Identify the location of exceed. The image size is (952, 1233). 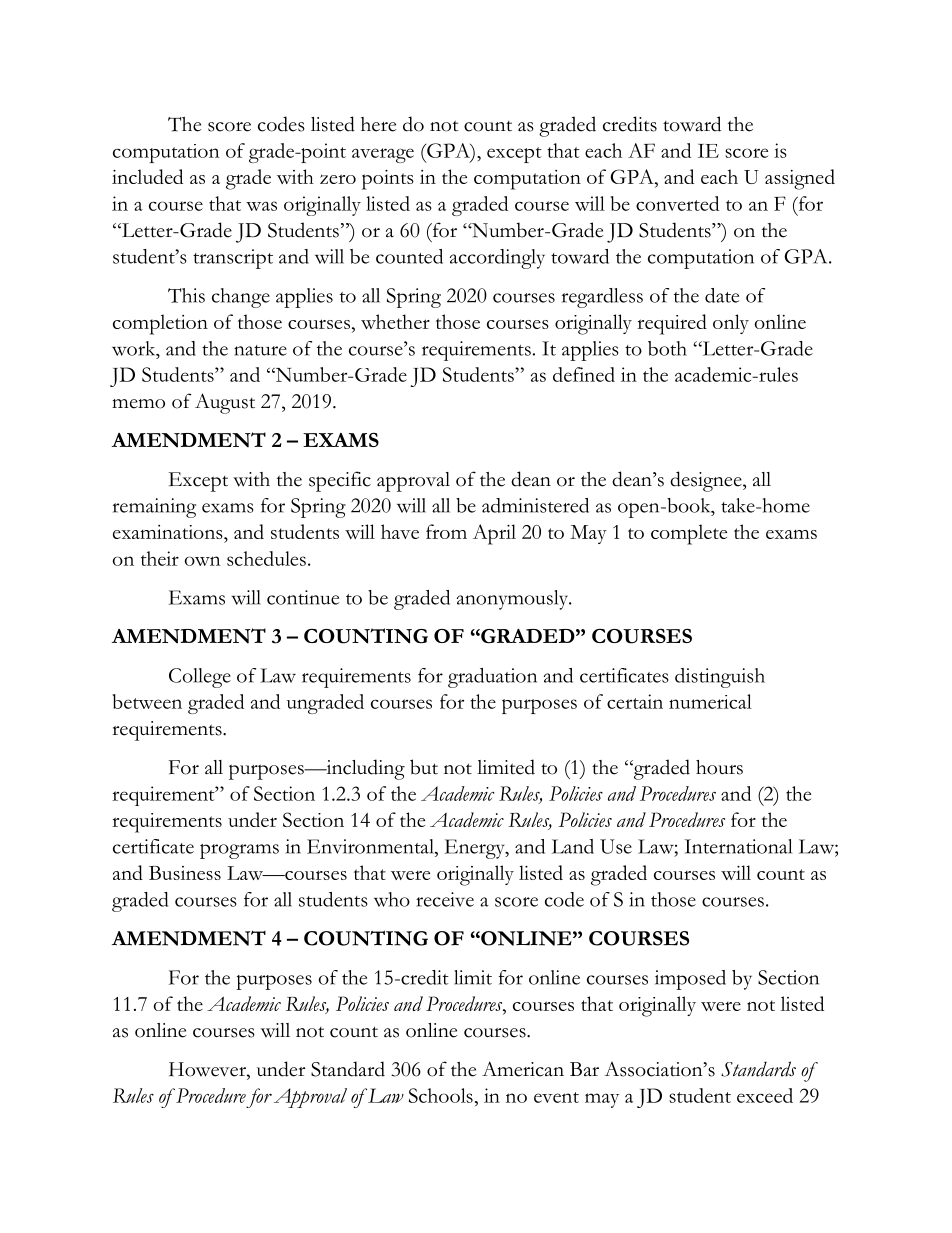
(765, 1095).
